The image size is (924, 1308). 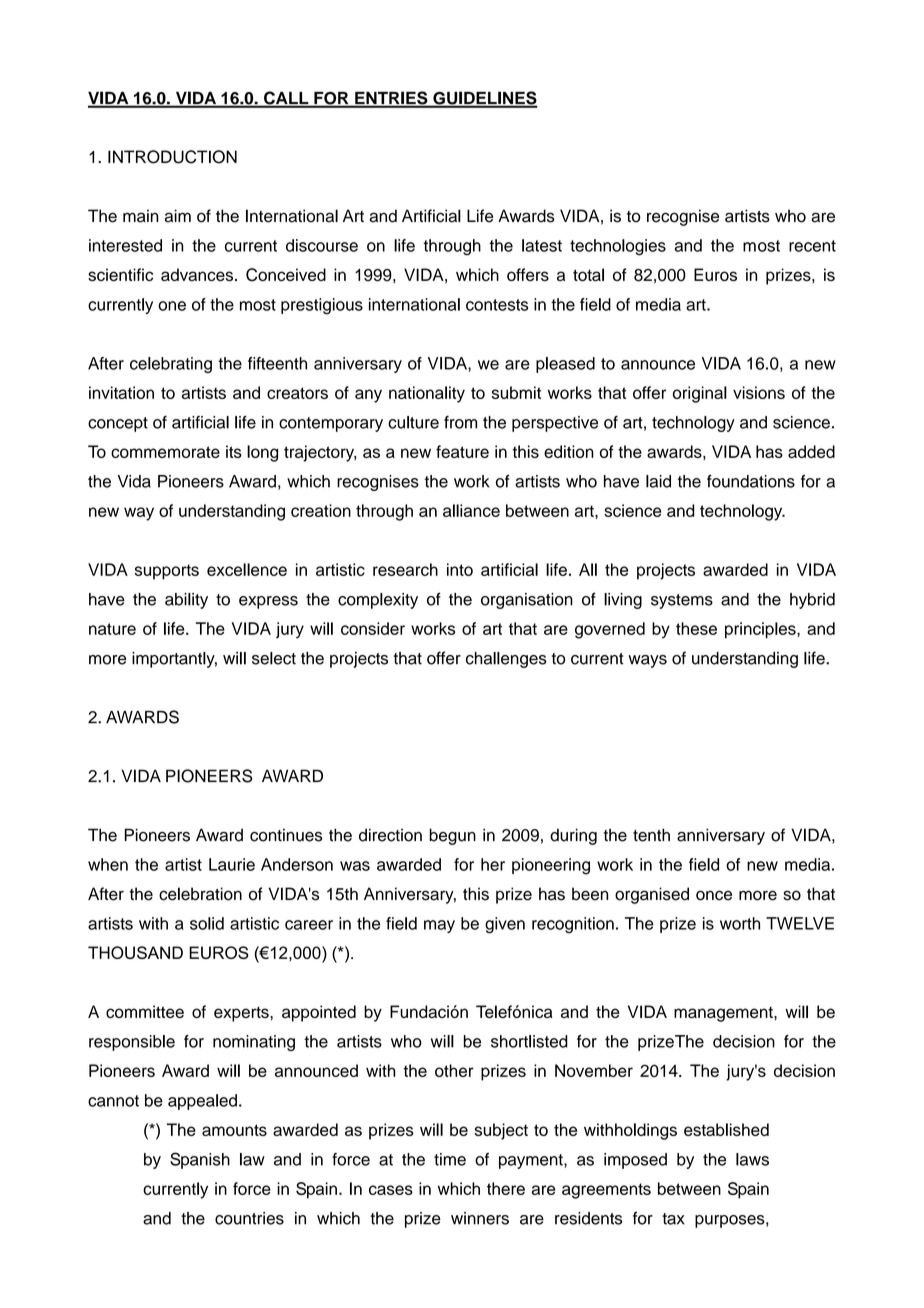 What do you see at coordinates (427, 394) in the page?
I see `nationality` at bounding box center [427, 394].
